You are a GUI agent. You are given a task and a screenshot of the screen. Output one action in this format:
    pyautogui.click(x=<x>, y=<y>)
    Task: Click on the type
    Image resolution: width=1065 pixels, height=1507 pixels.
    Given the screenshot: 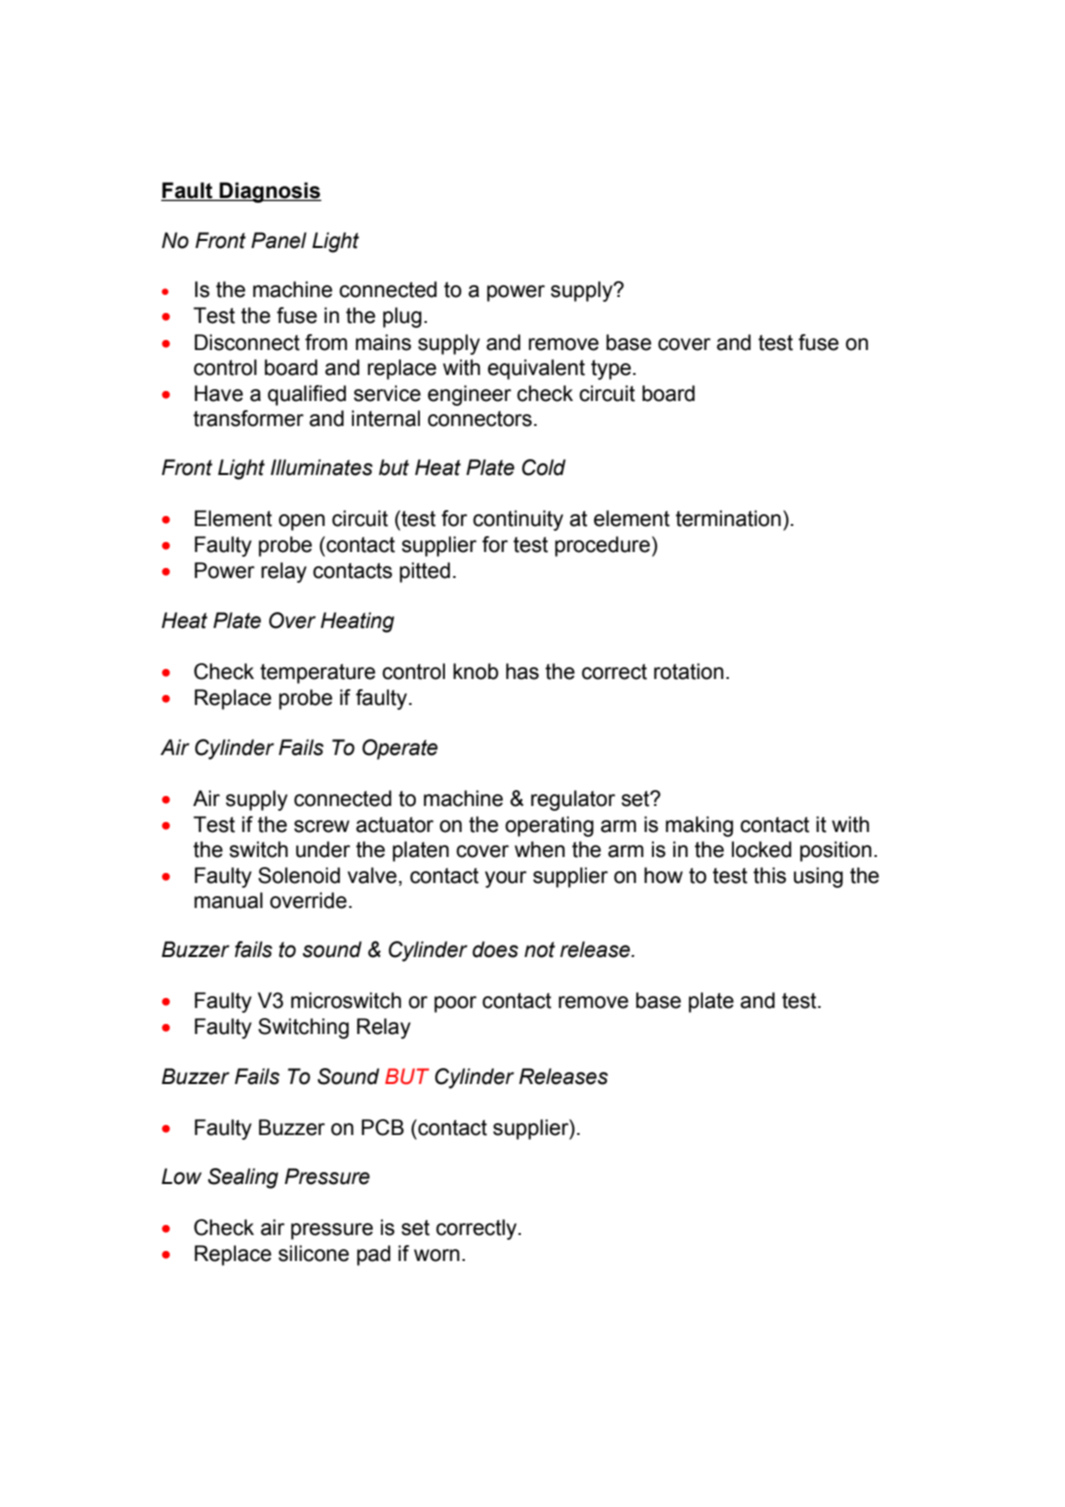 What is the action you would take?
    pyautogui.click(x=612, y=370)
